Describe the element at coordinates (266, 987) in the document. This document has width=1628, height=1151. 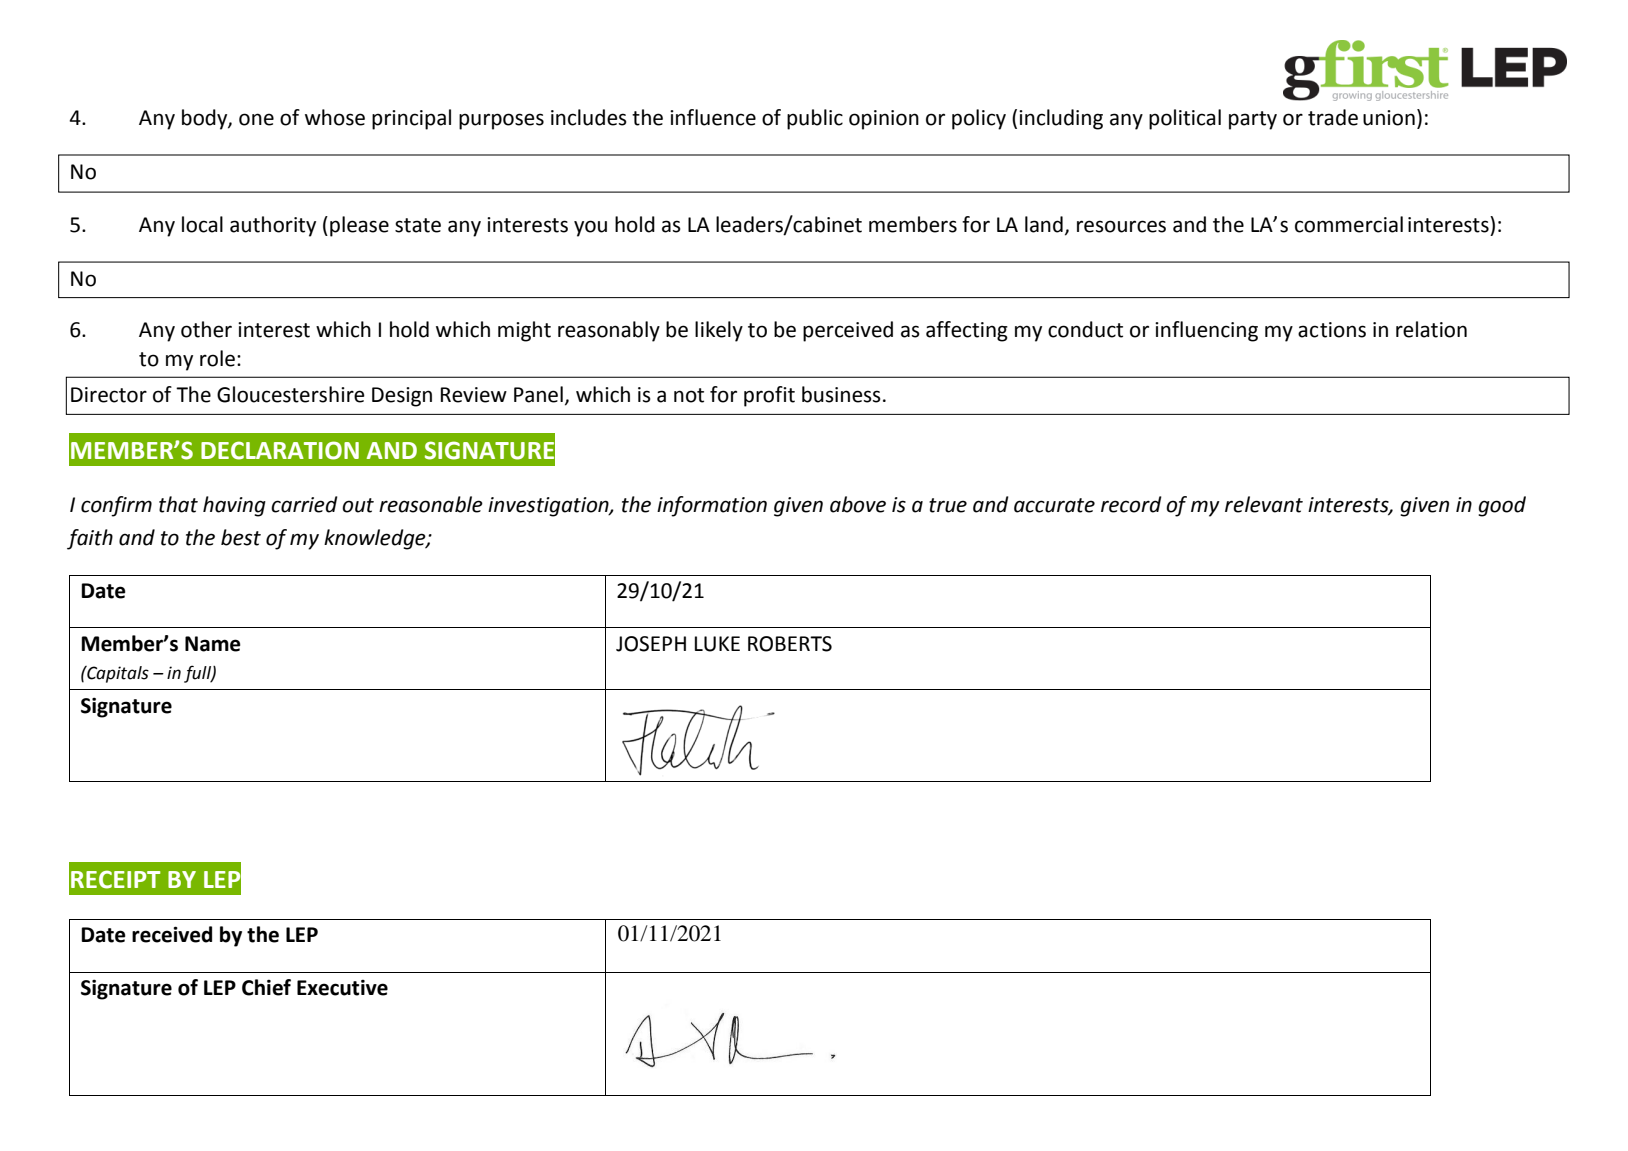
I see `Chief` at that location.
